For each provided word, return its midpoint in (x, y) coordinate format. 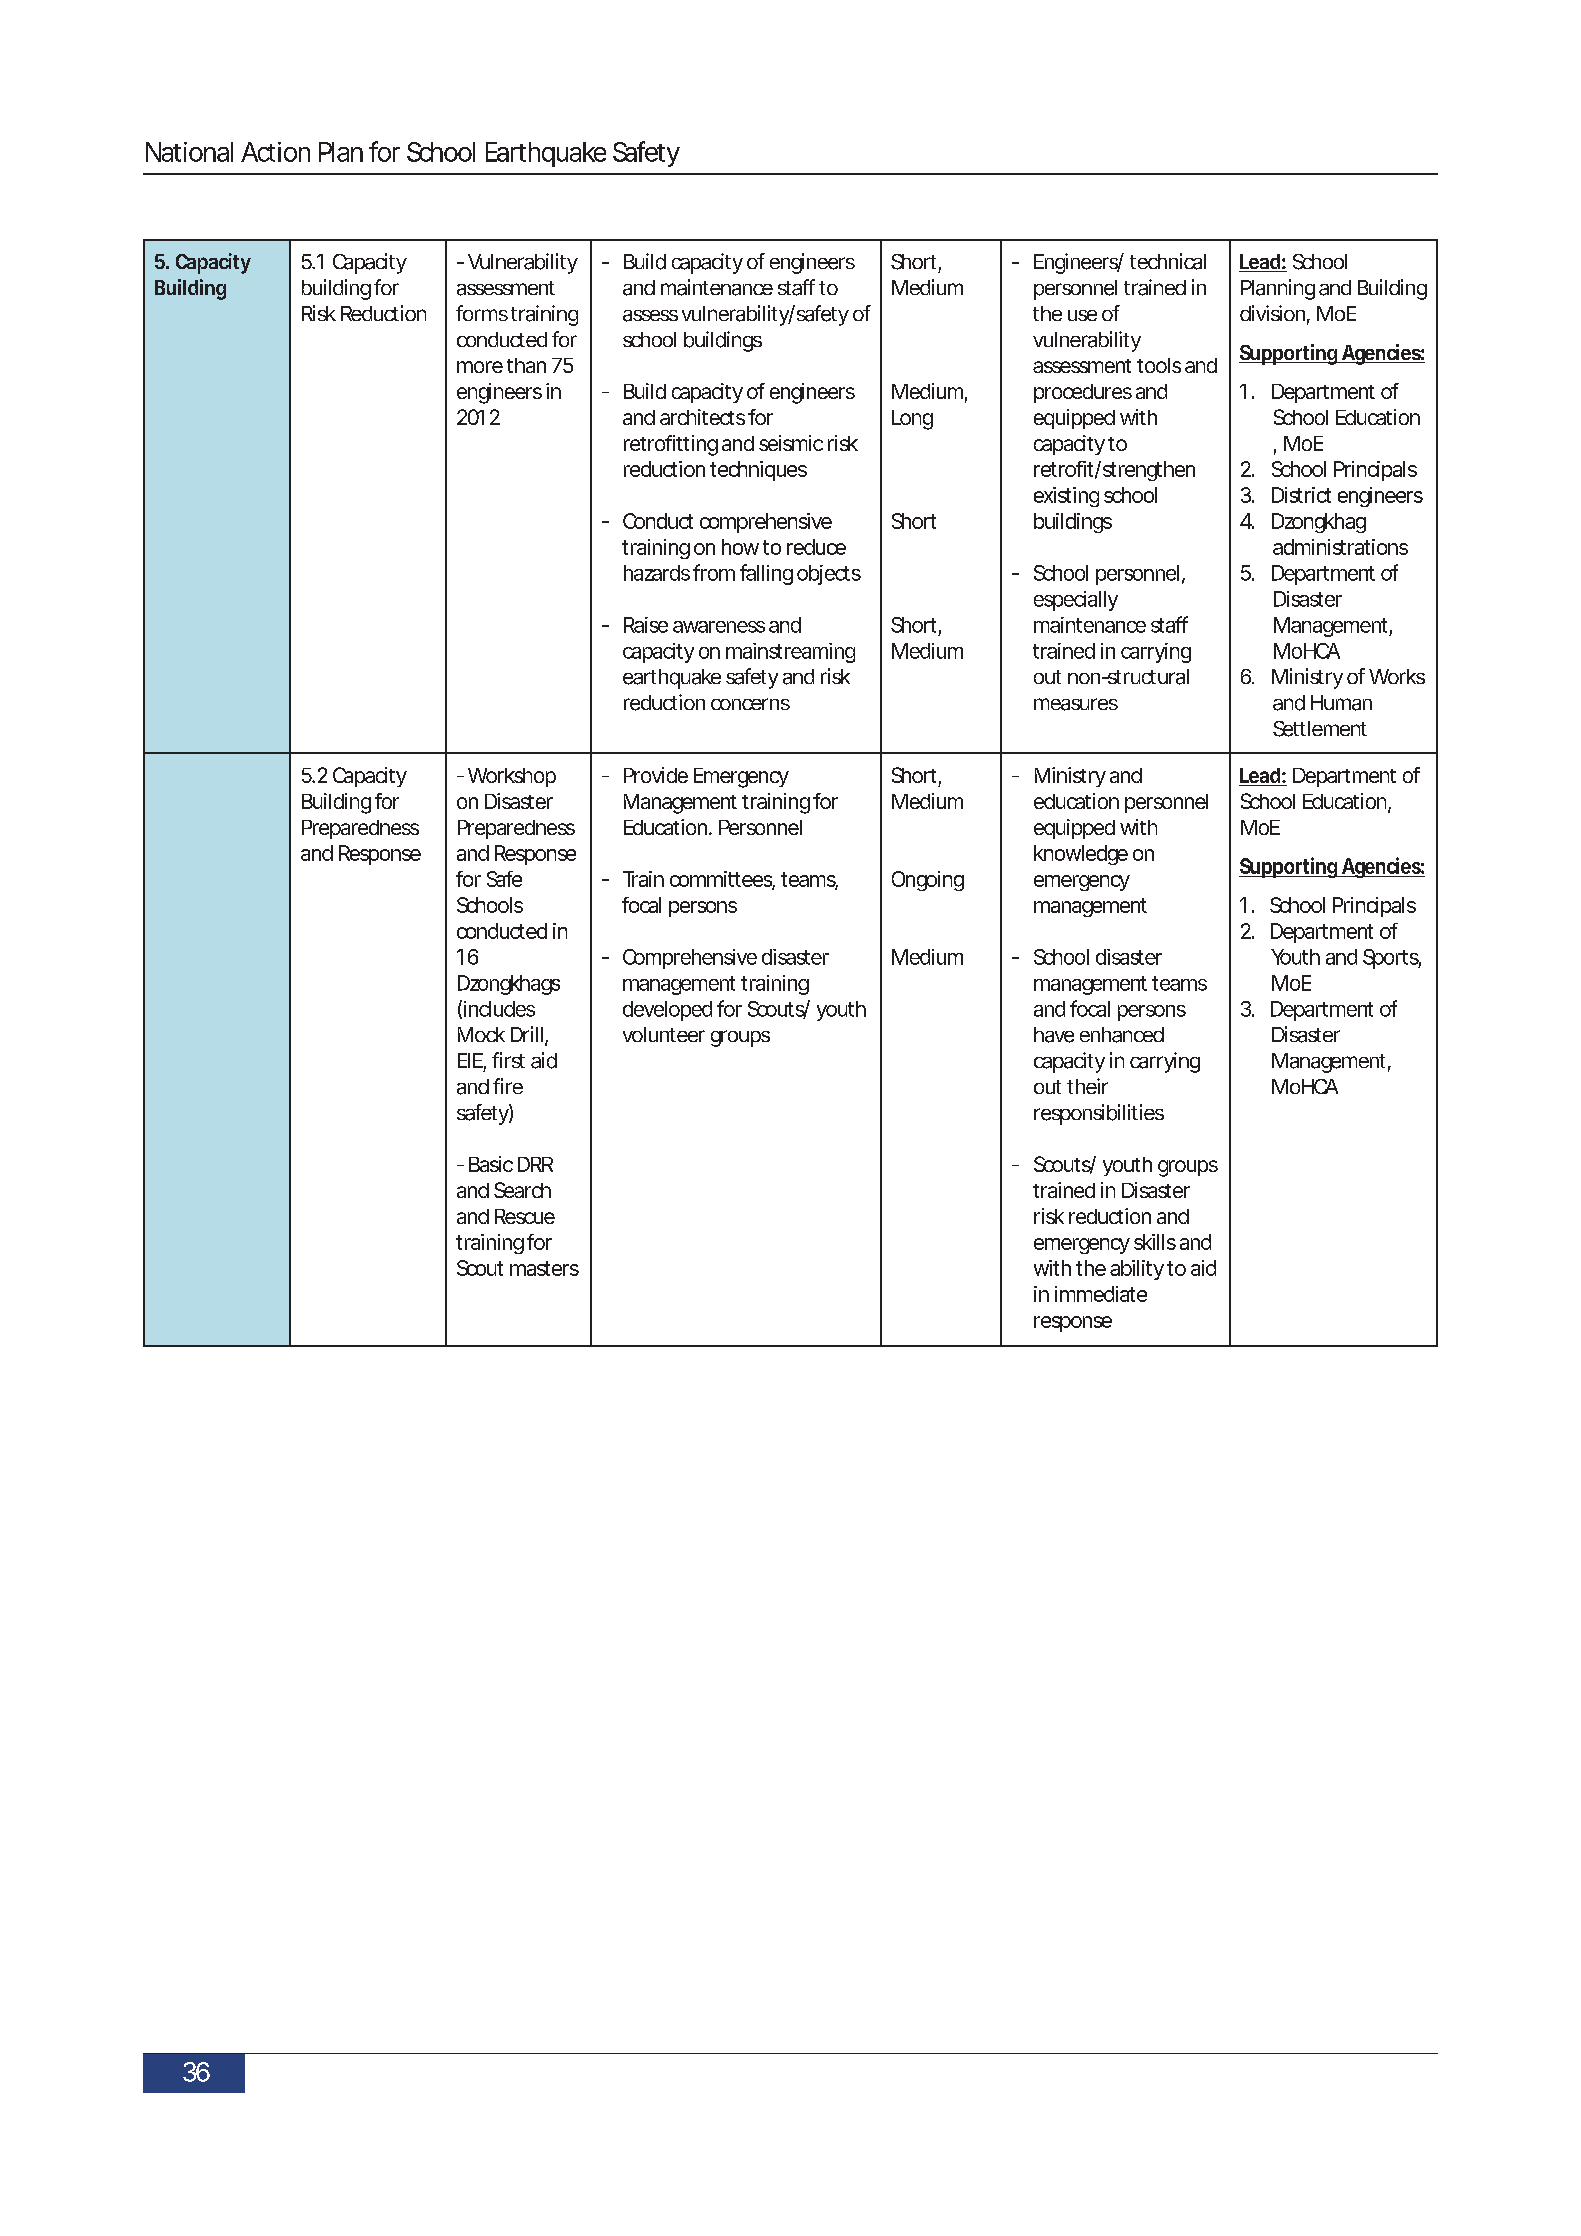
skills (1155, 1242)
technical (1168, 261)
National (189, 152)
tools (1159, 365)
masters (544, 1268)
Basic (491, 1164)
